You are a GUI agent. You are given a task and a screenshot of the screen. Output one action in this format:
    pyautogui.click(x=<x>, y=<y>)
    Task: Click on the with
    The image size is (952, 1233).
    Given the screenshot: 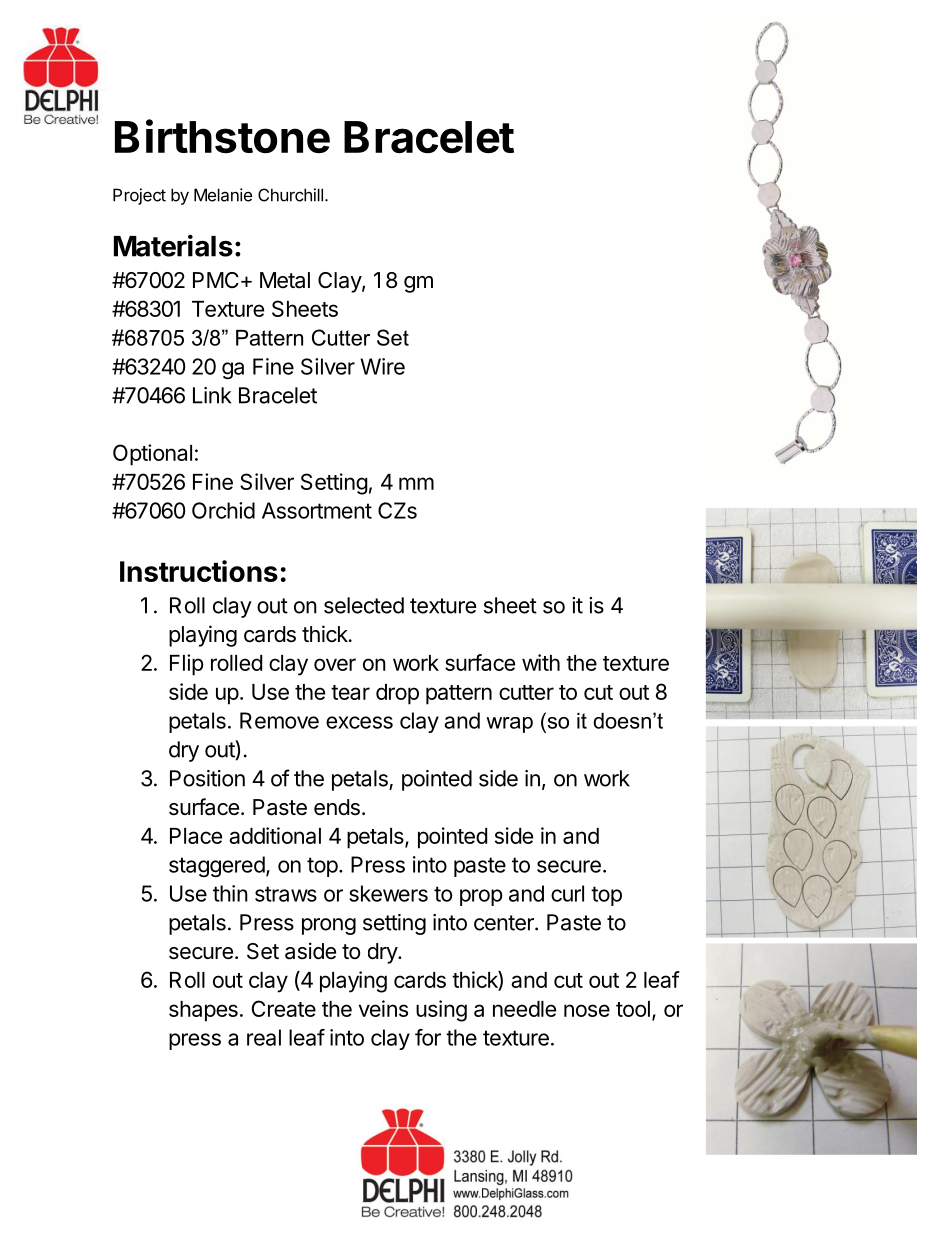 What is the action you would take?
    pyautogui.click(x=541, y=662)
